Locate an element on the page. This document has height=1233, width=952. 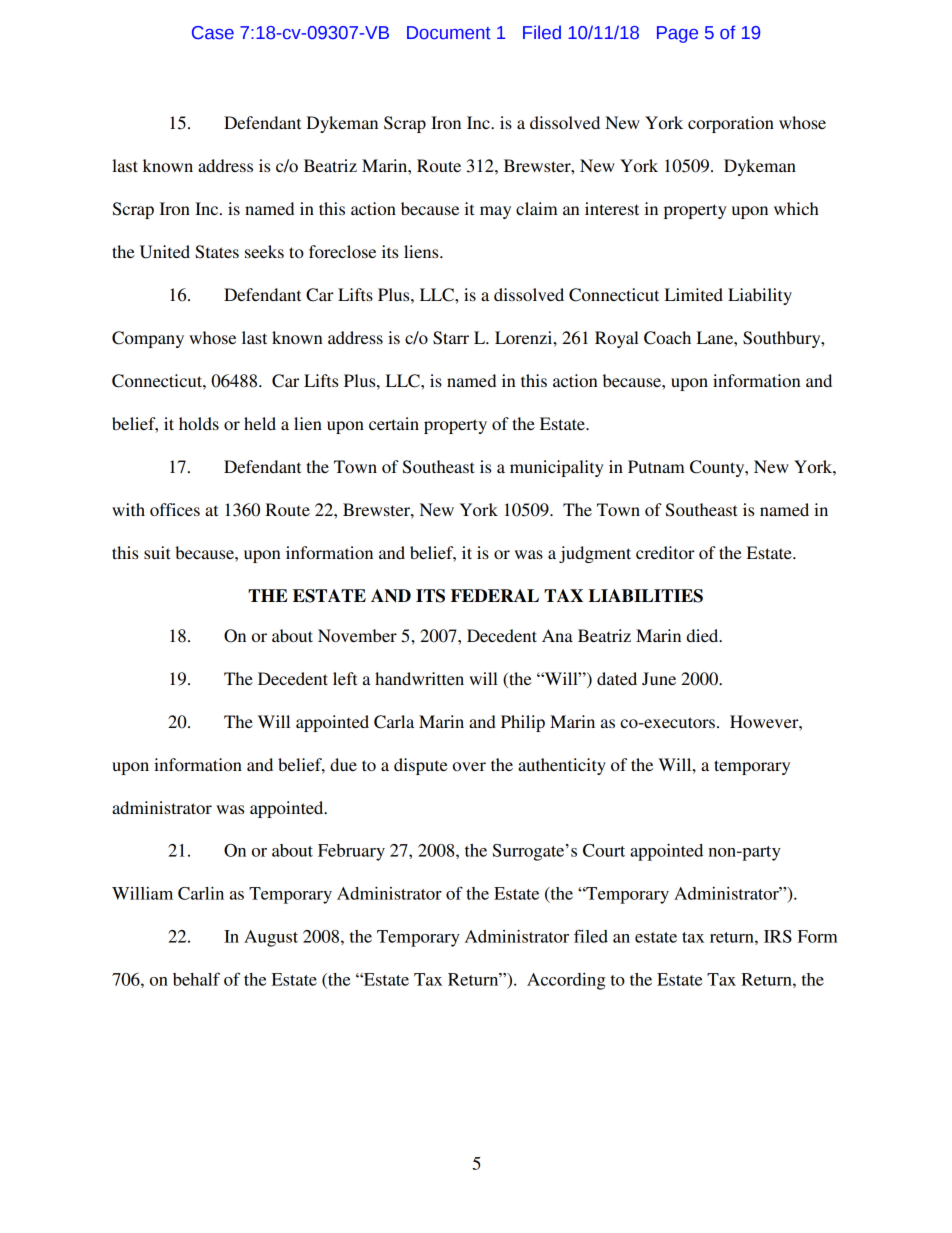
behalf is located at coordinates (196, 979).
